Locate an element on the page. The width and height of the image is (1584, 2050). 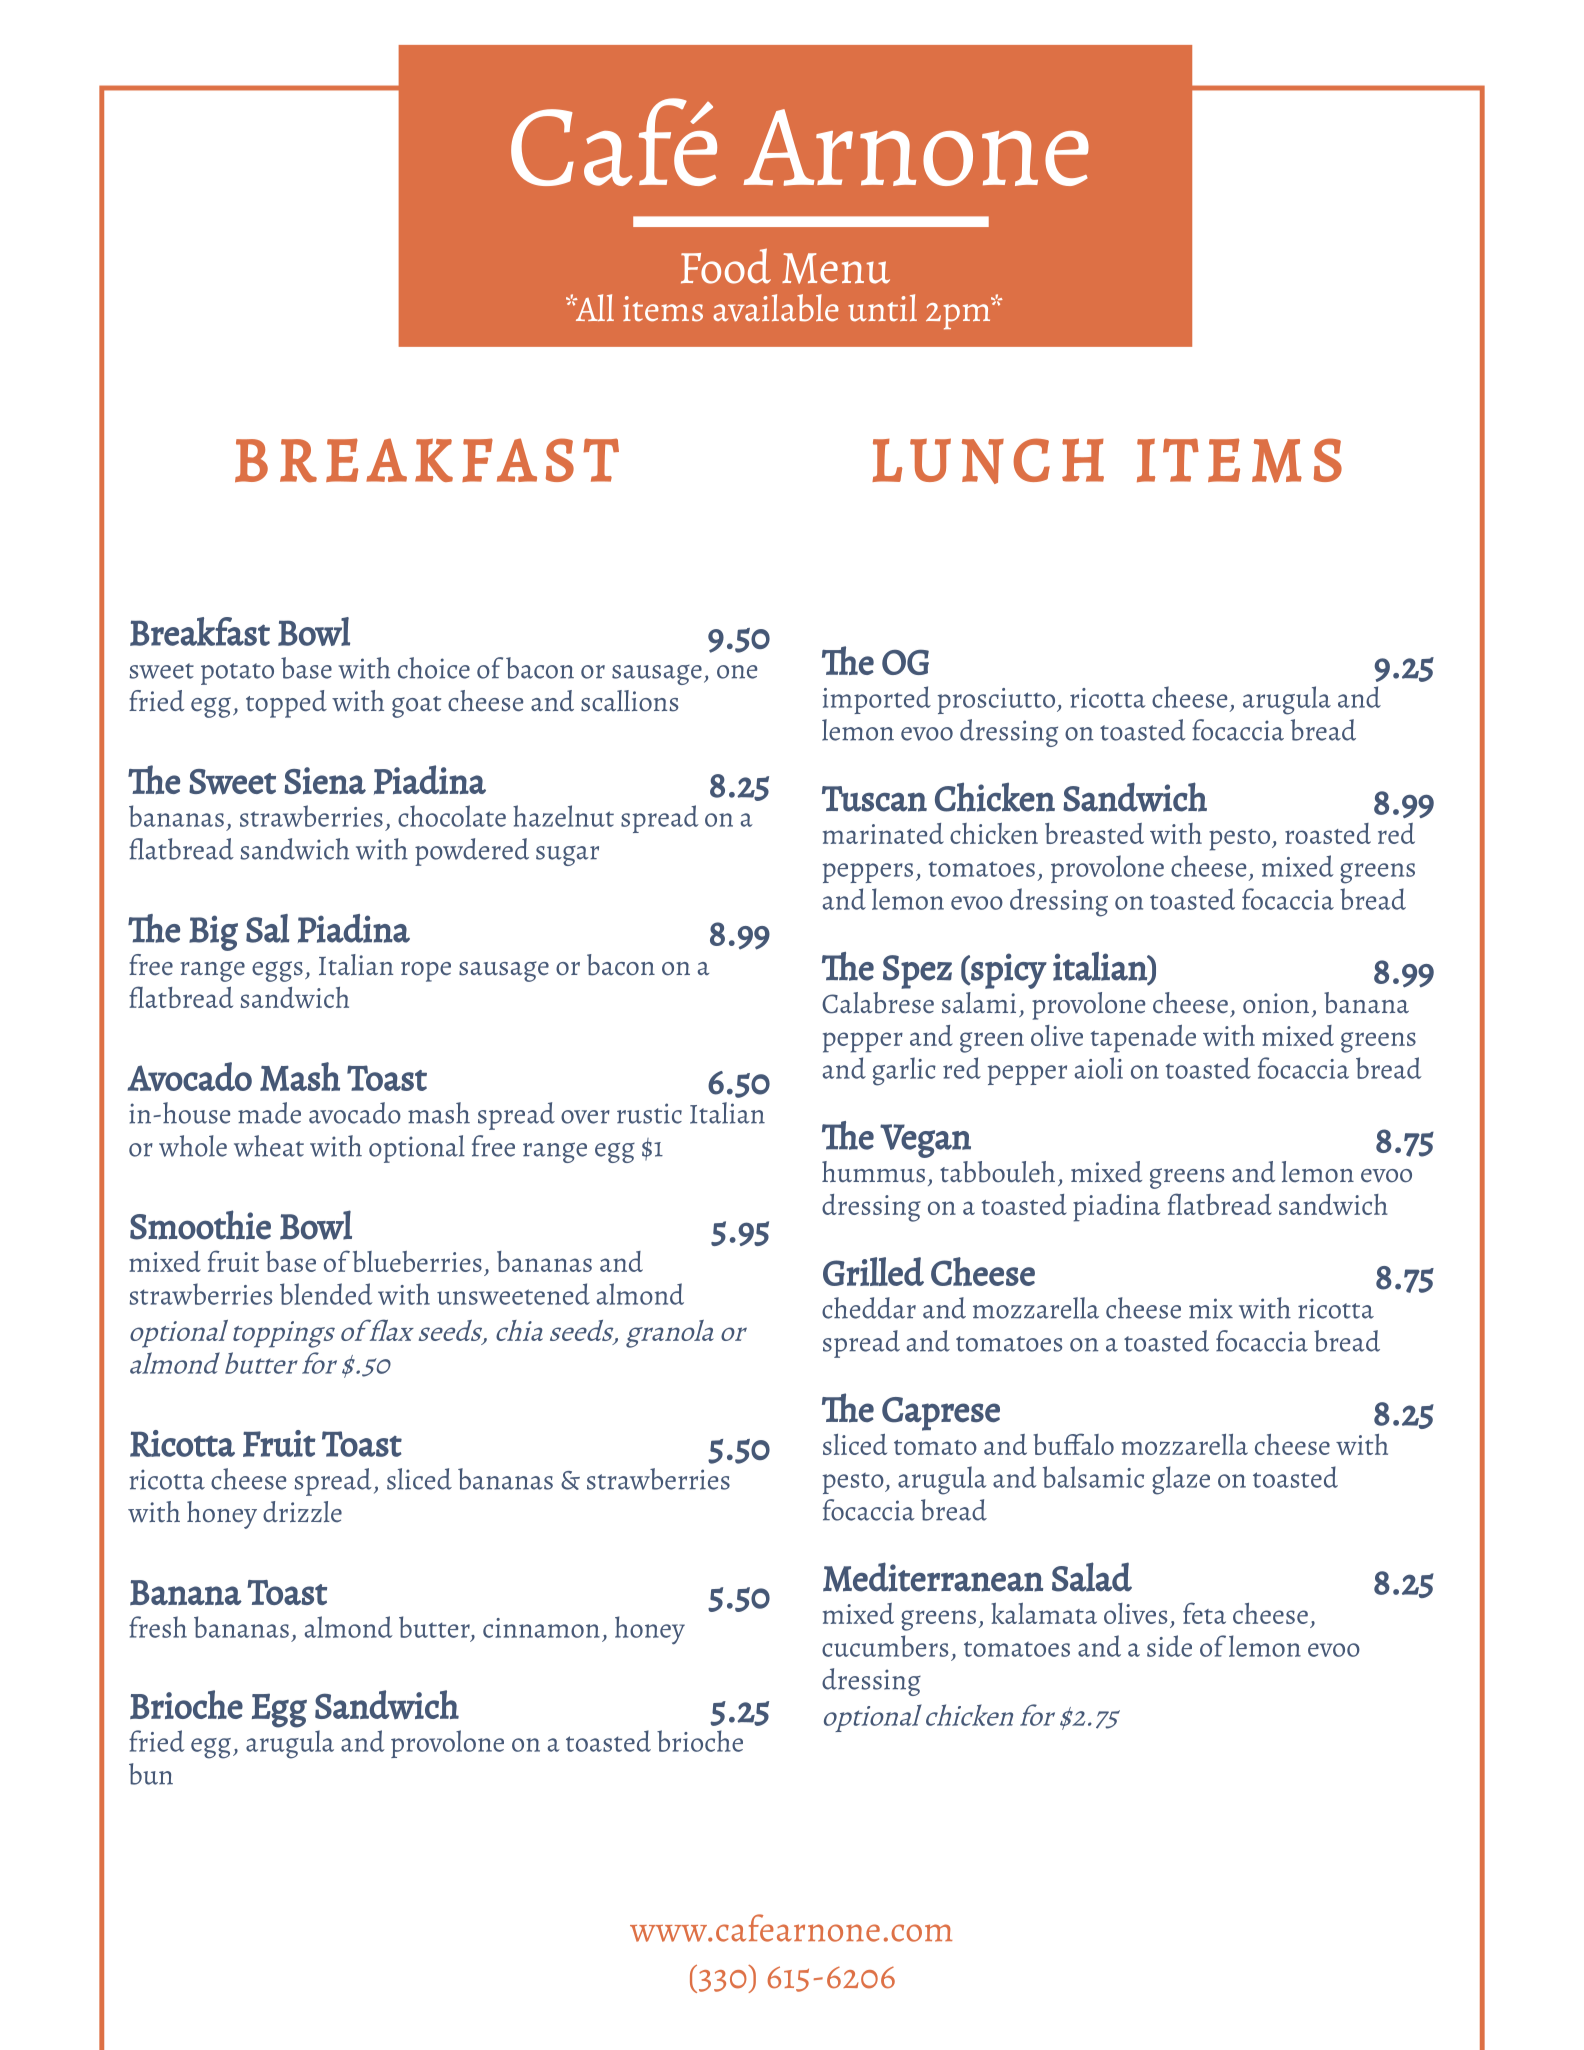
Food is located at coordinates (726, 266).
